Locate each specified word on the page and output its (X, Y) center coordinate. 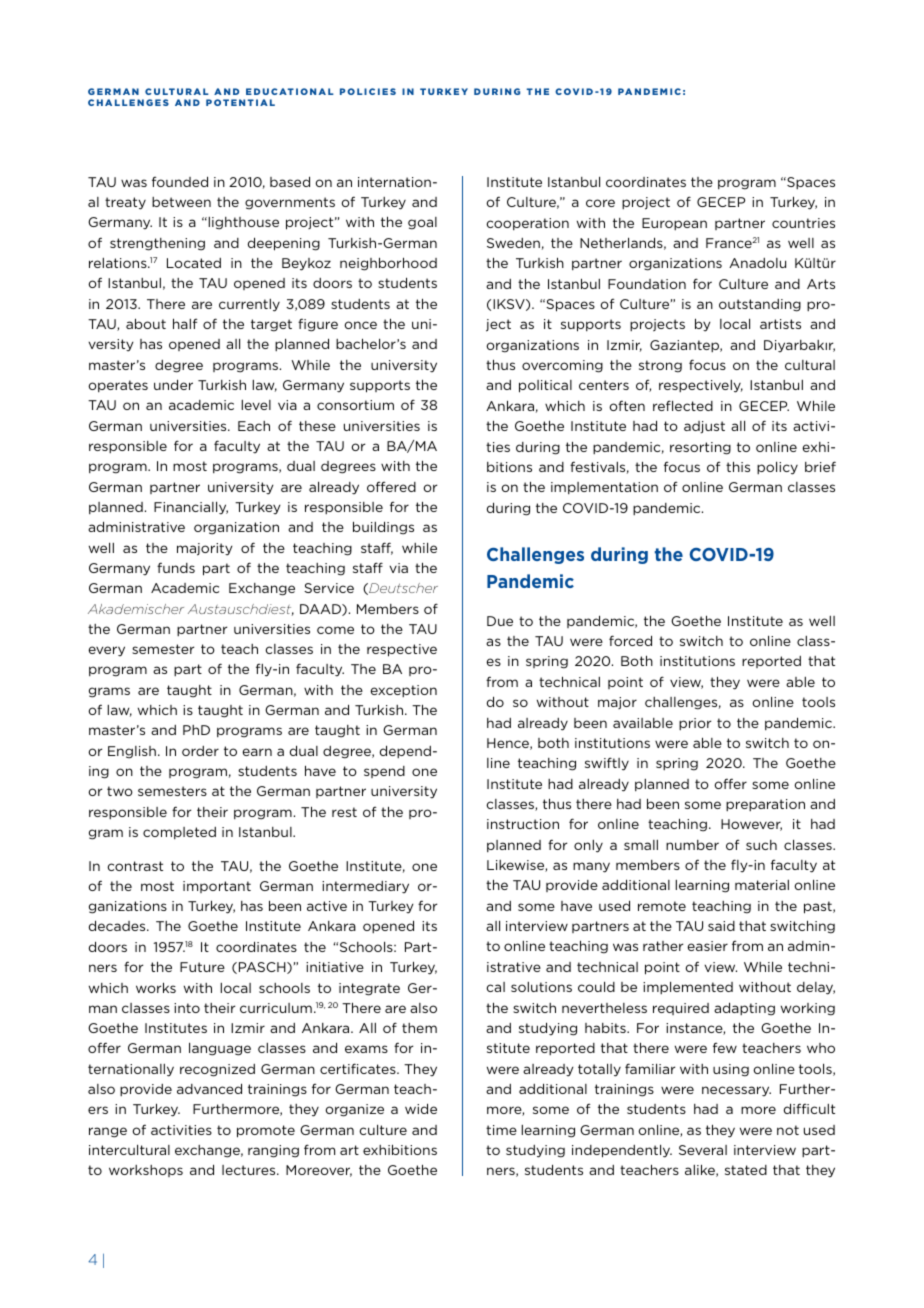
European (674, 224)
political (545, 386)
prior (695, 724)
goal (422, 223)
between (181, 202)
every (106, 651)
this (738, 466)
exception (403, 691)
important (217, 887)
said (721, 926)
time (501, 1130)
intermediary (365, 887)
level (256, 405)
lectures (250, 1170)
